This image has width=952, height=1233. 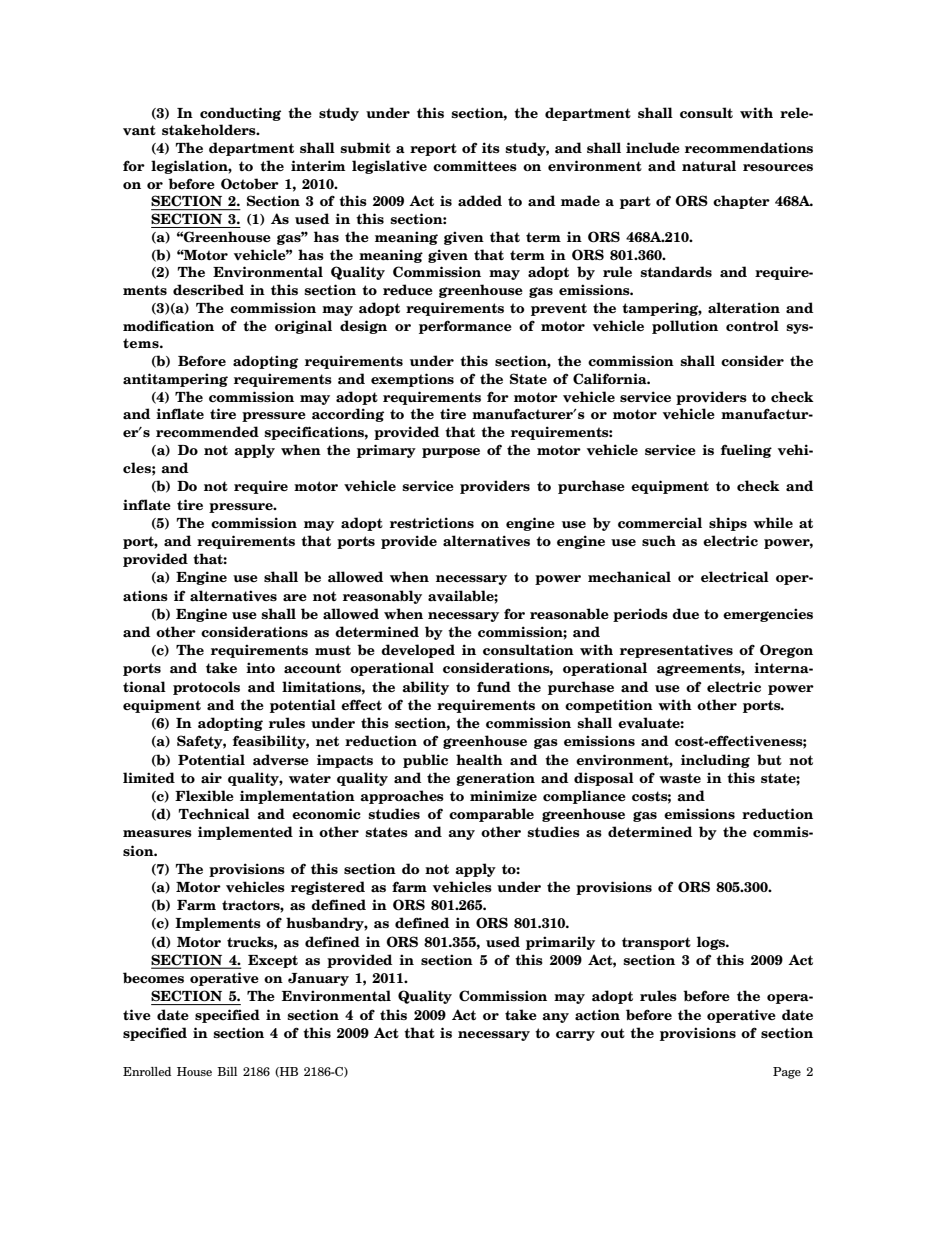 I want to click on due, so click(x=685, y=613).
